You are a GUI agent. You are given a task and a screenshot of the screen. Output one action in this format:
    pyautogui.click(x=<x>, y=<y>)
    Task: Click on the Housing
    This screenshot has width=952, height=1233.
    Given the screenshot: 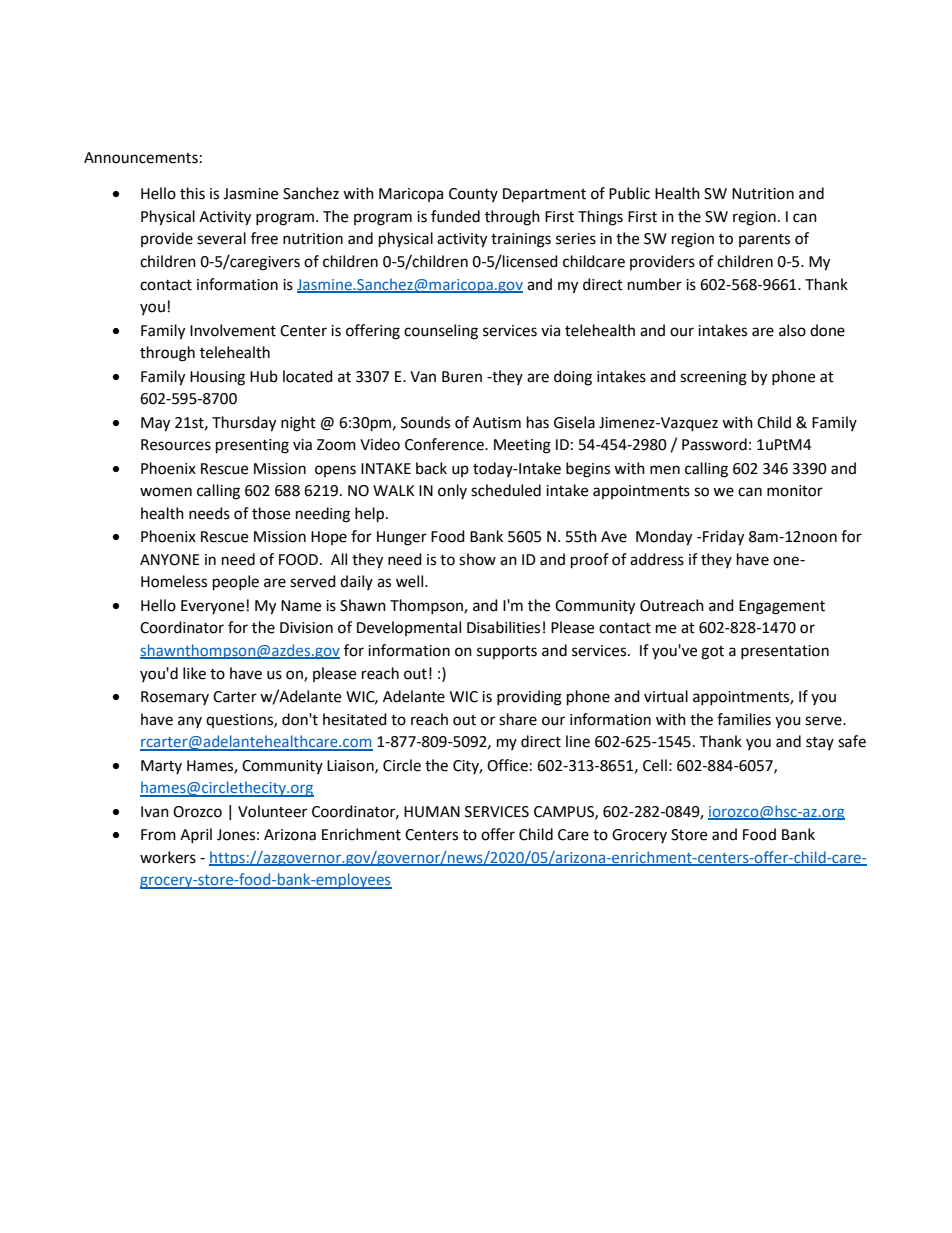 What is the action you would take?
    pyautogui.click(x=217, y=378)
